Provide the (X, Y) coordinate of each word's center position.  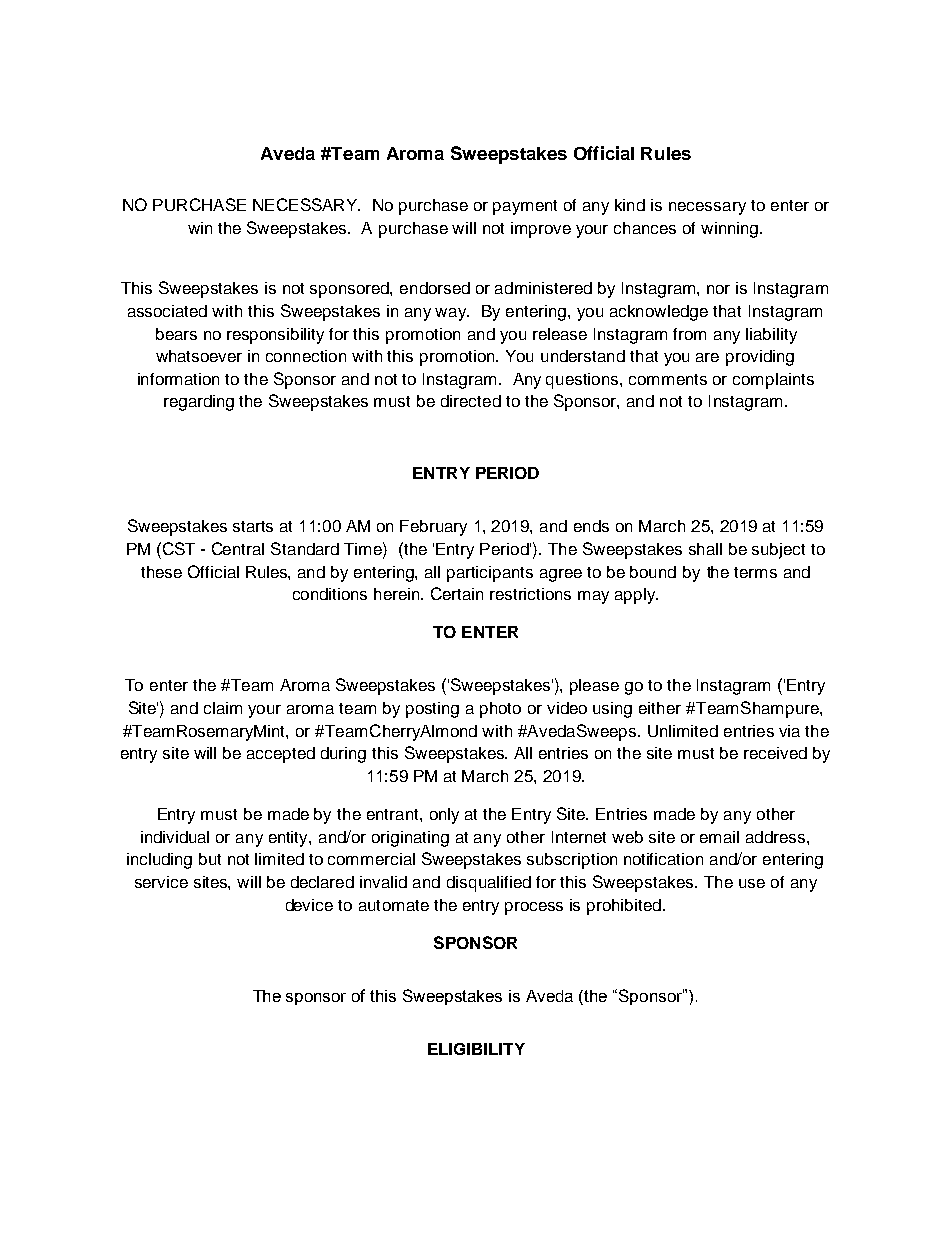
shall (705, 549)
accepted (281, 755)
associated (167, 311)
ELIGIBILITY (476, 1049)
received (775, 753)
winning (731, 230)
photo (500, 710)
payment (525, 207)
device (309, 905)
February (433, 528)
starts (253, 526)
